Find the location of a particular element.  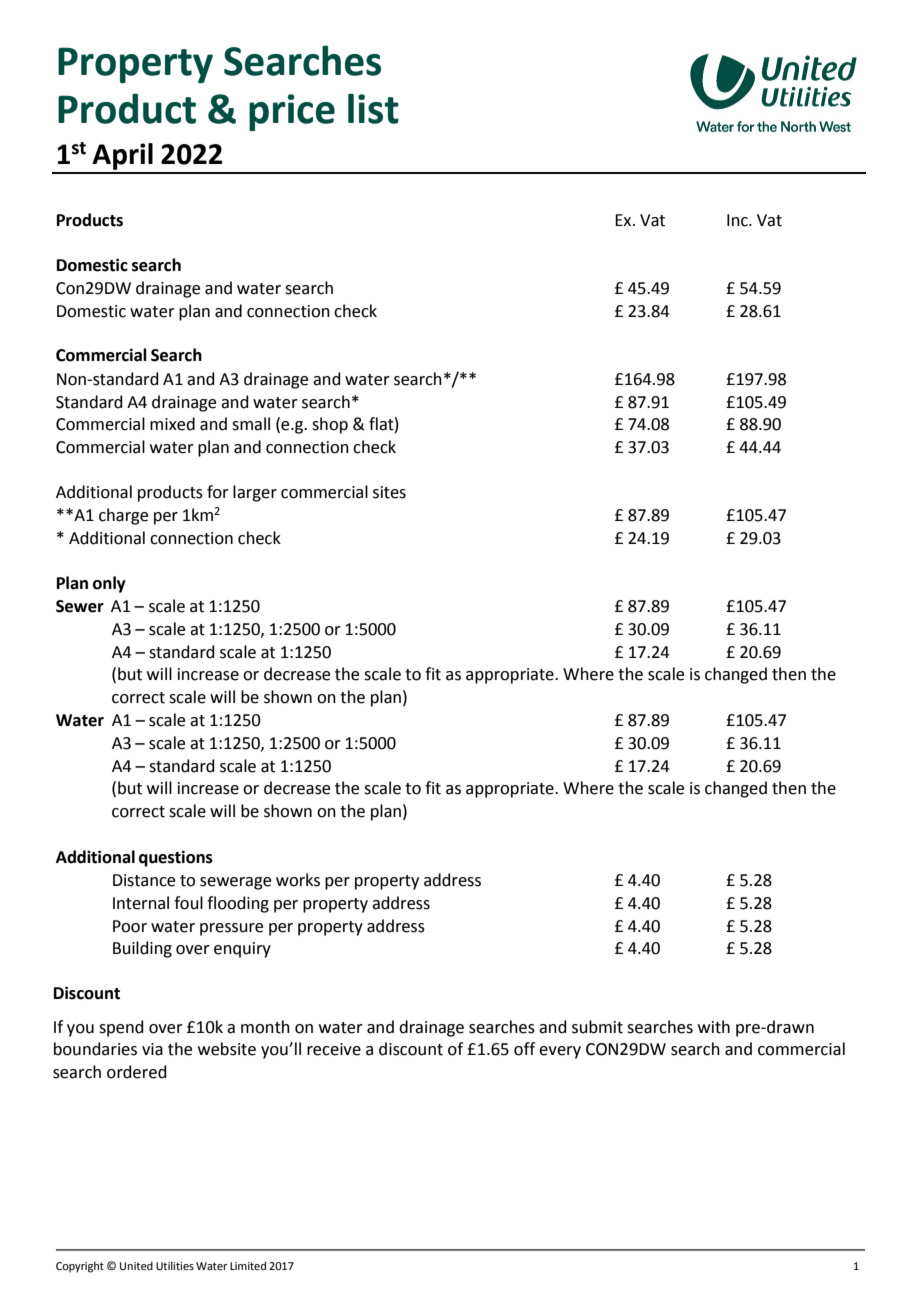

submit is located at coordinates (597, 1027).
